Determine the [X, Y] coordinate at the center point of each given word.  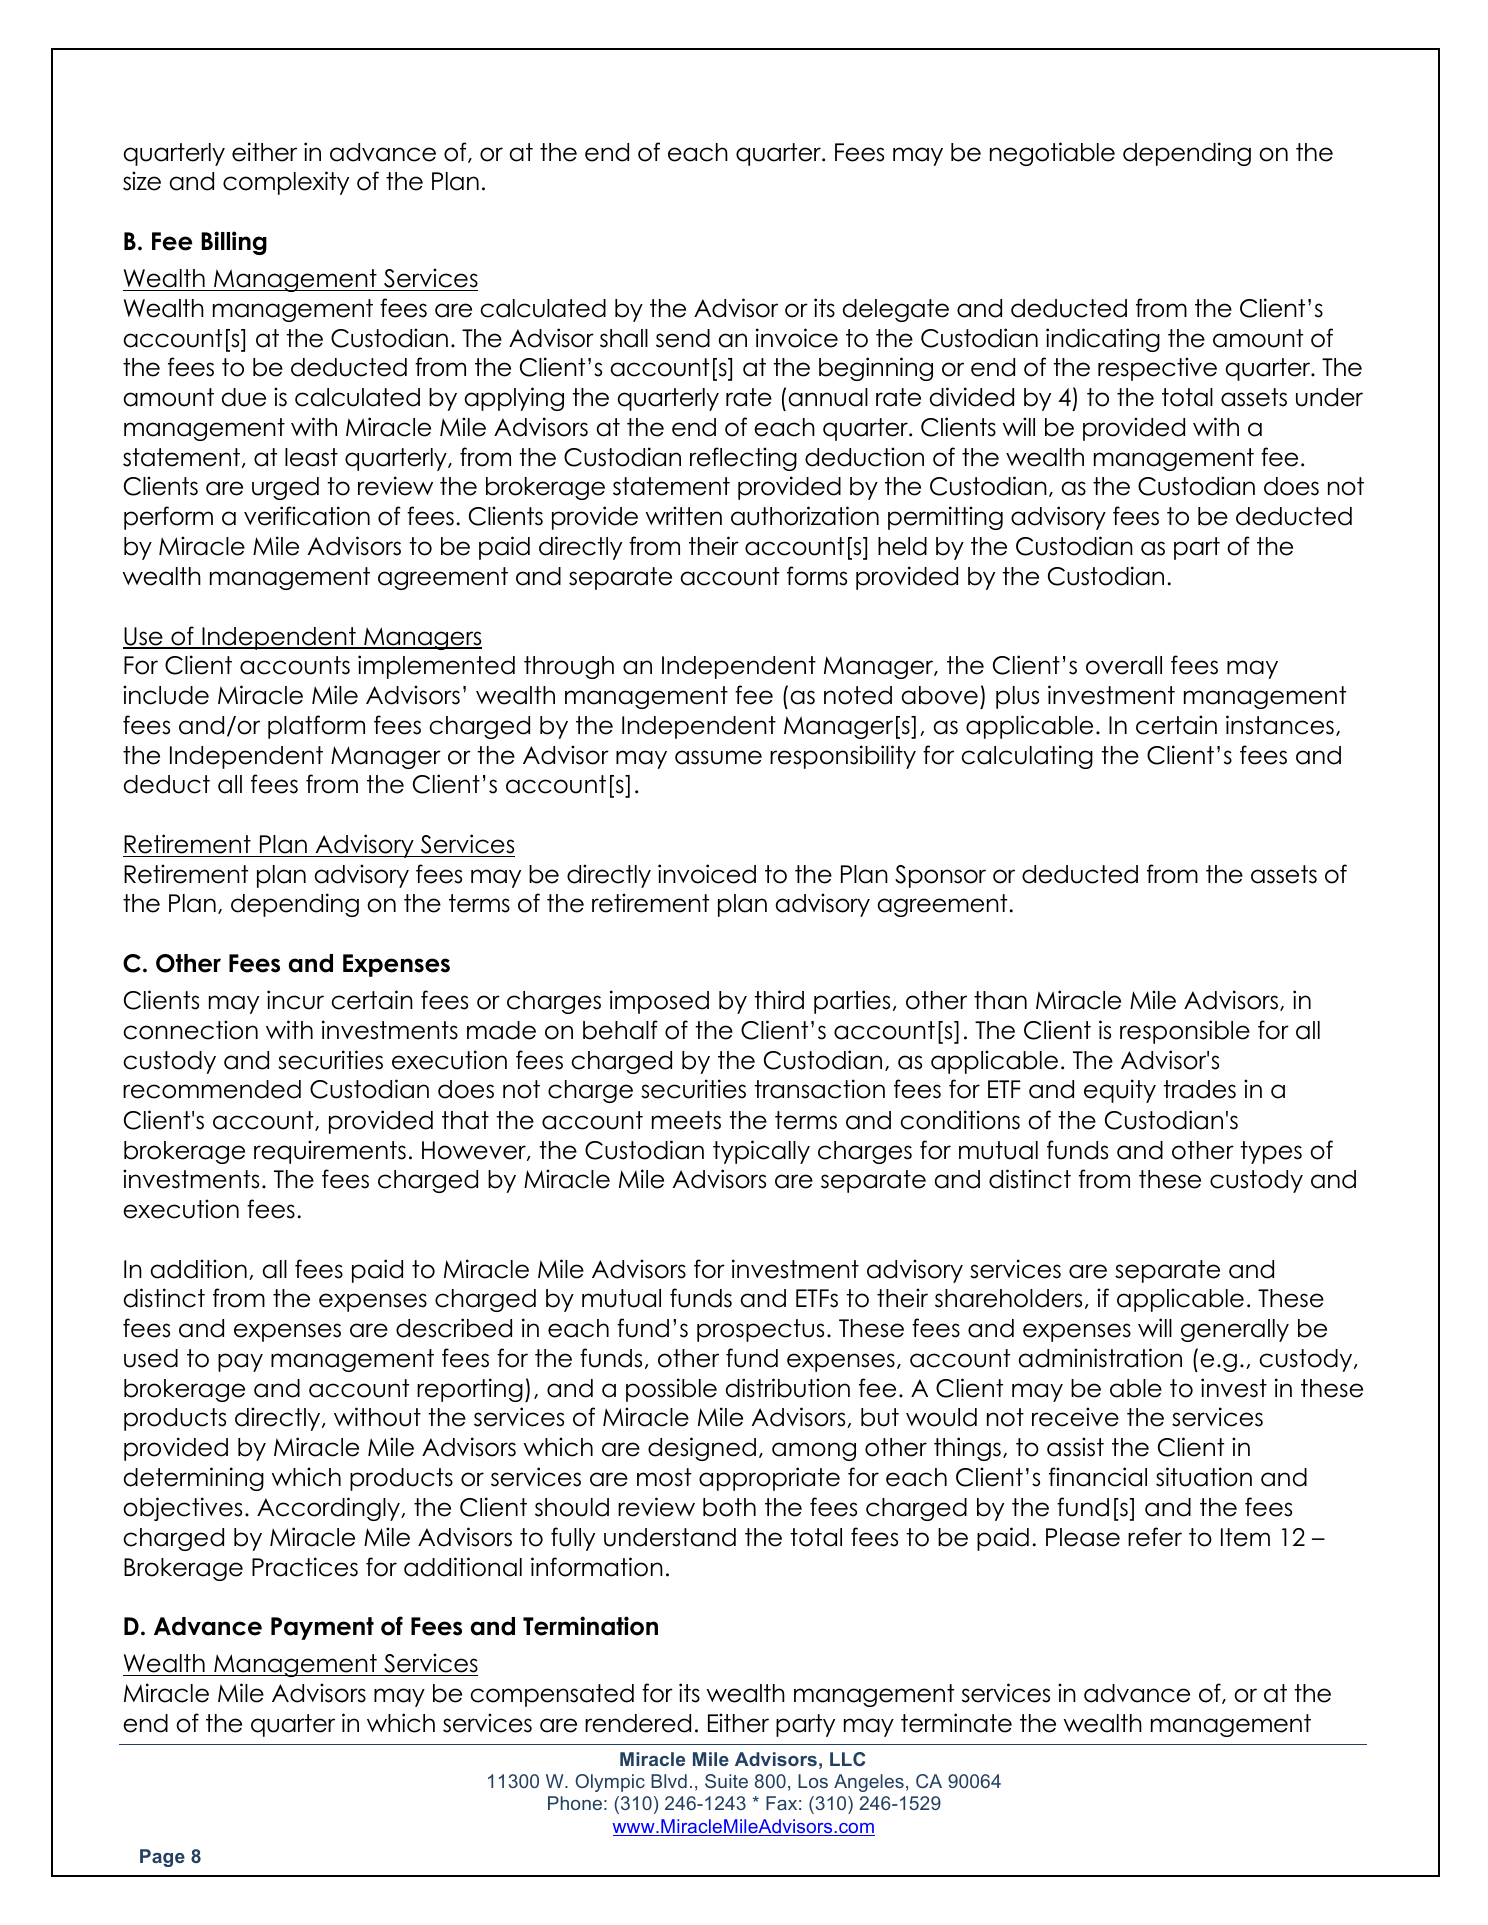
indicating [1103, 340]
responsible [1185, 1032]
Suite [726, 1781]
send [683, 338]
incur [295, 1000]
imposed [659, 1002]
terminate [956, 1723]
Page [162, 1858]
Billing [234, 243]
